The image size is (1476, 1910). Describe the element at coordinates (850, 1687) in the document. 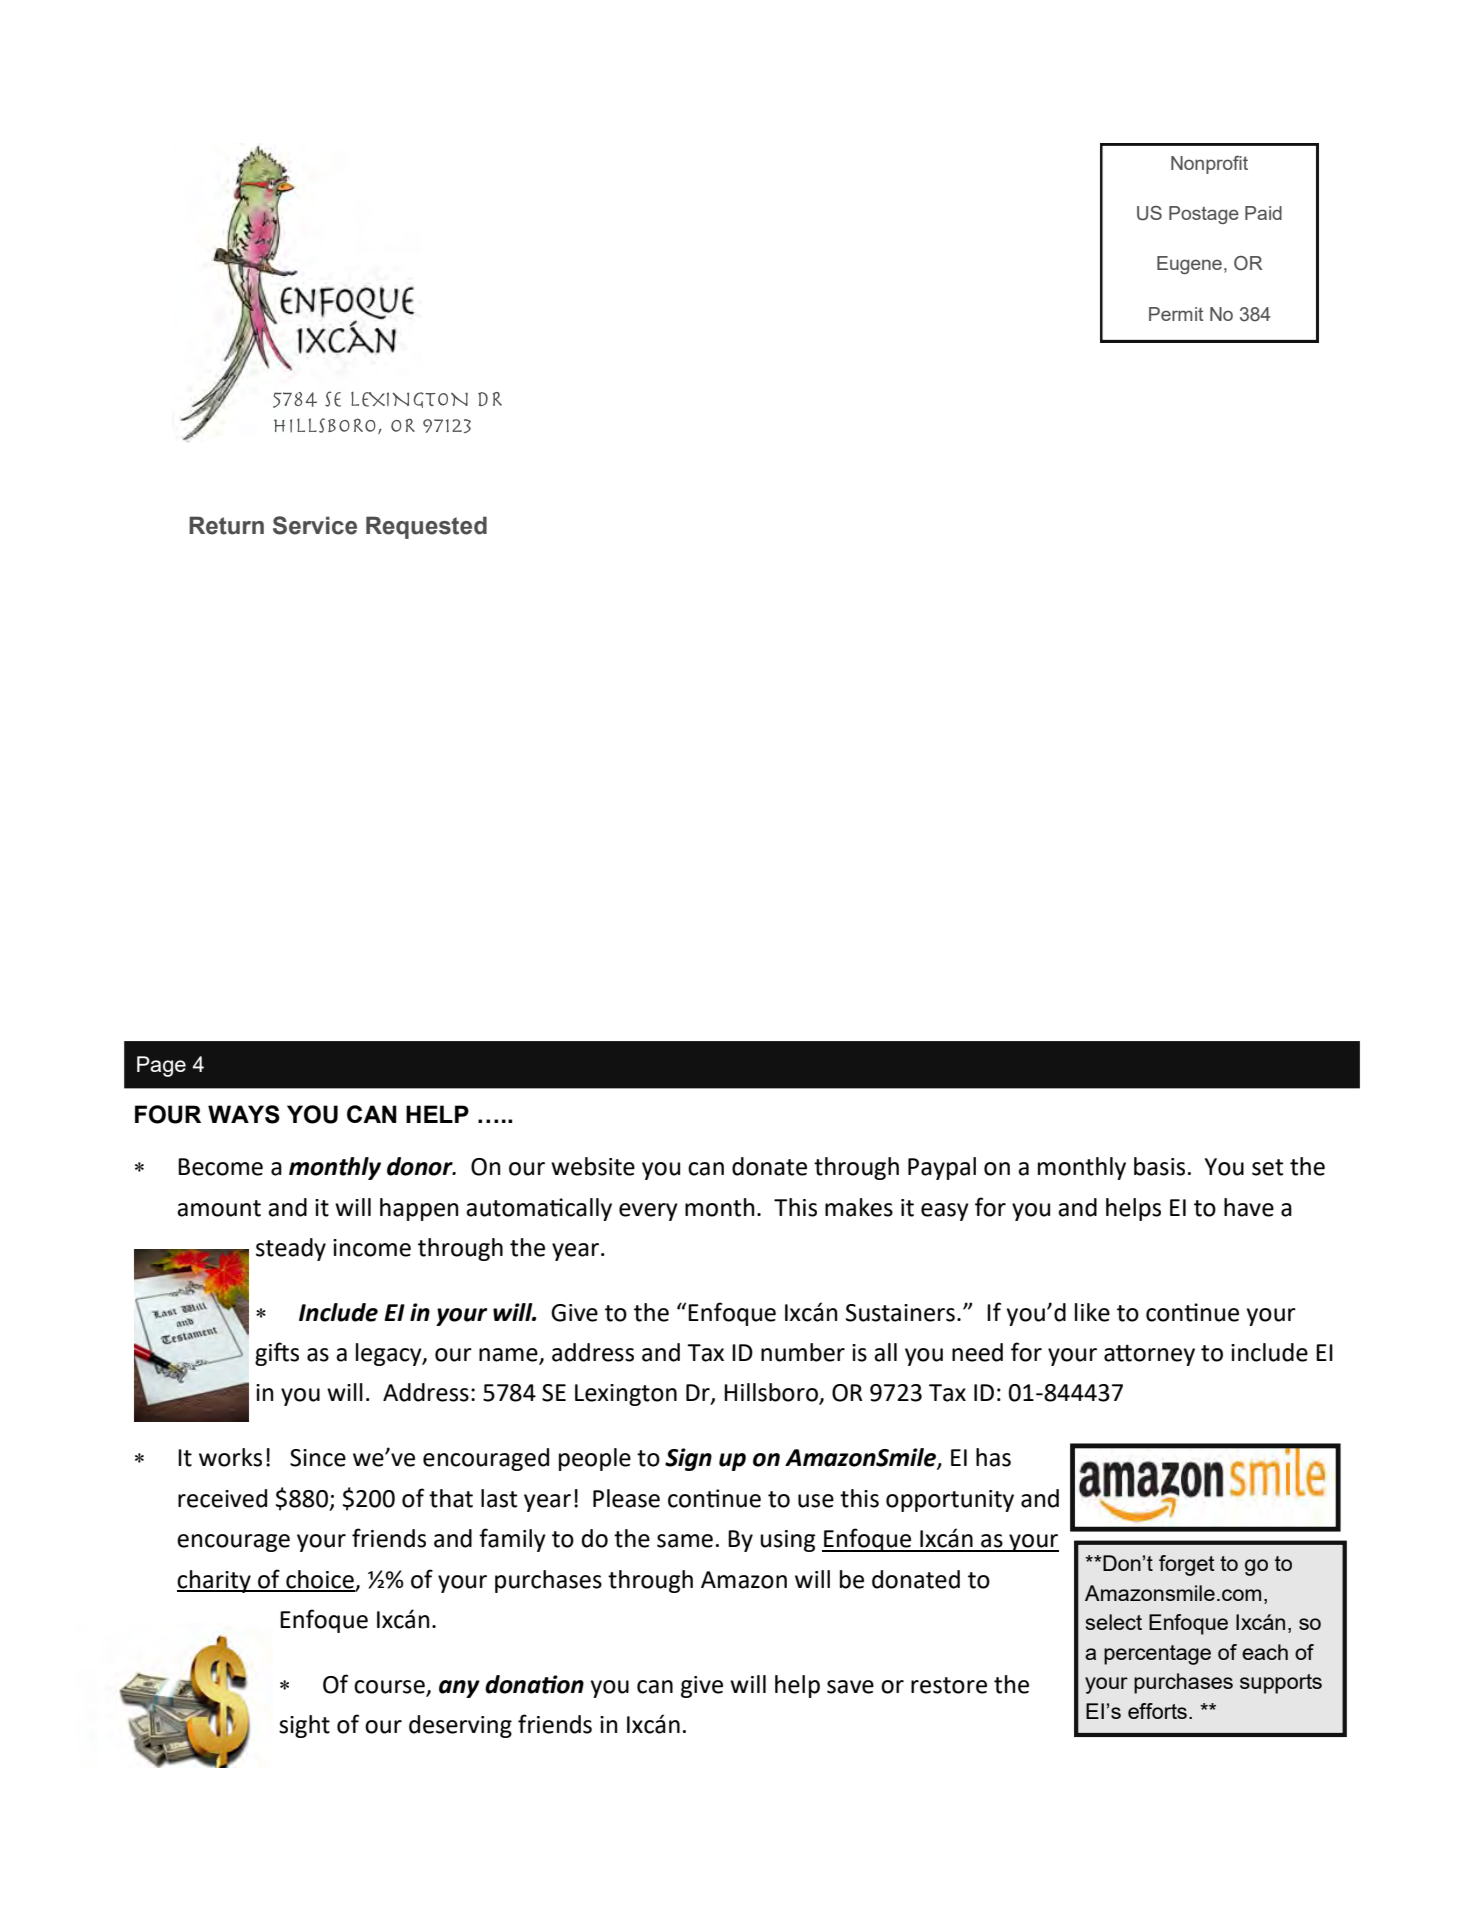

I see `save` at that location.
